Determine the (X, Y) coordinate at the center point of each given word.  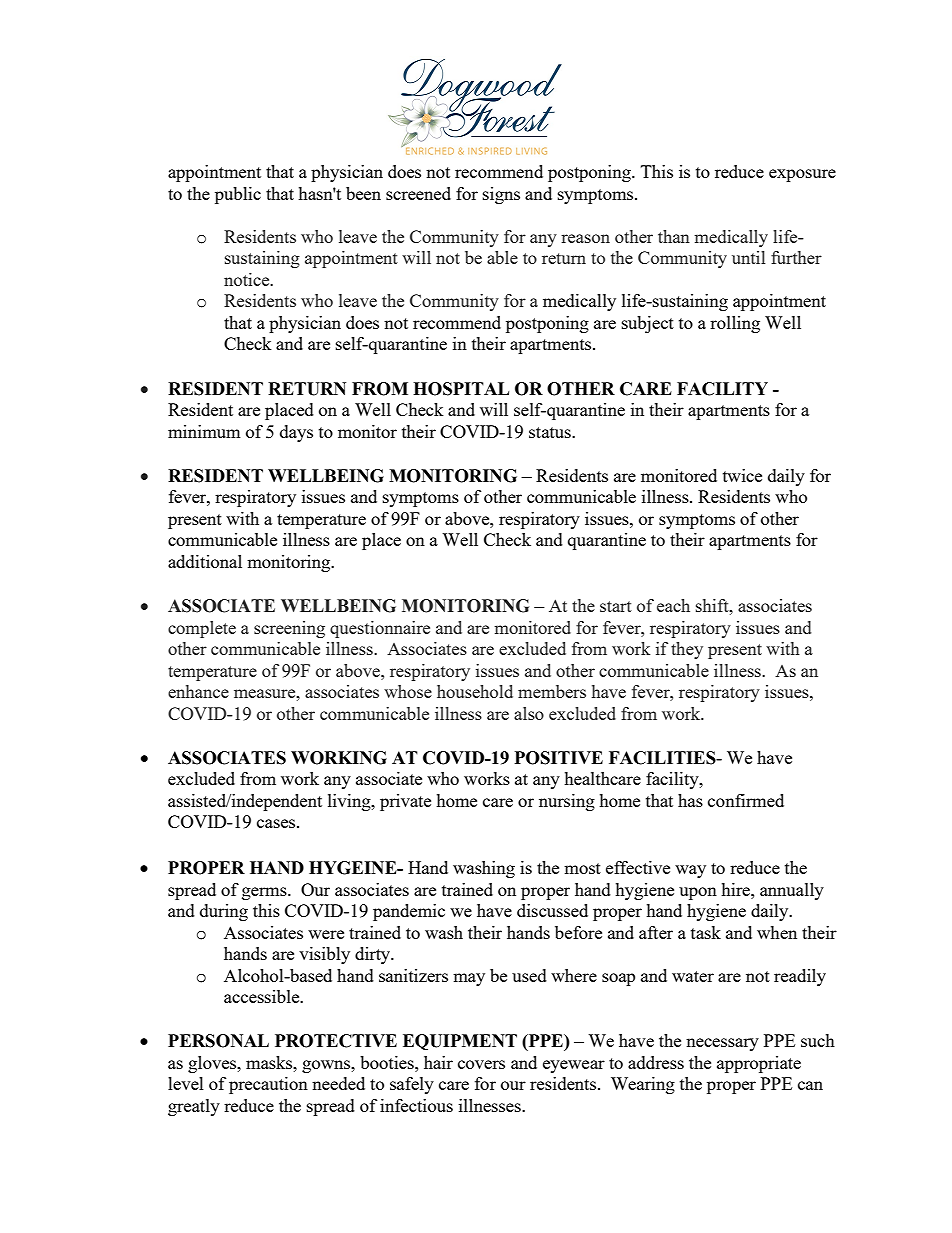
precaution (268, 1085)
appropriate (759, 1064)
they (687, 650)
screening (289, 629)
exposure (802, 175)
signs (501, 195)
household (475, 691)
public (238, 195)
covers (481, 1064)
